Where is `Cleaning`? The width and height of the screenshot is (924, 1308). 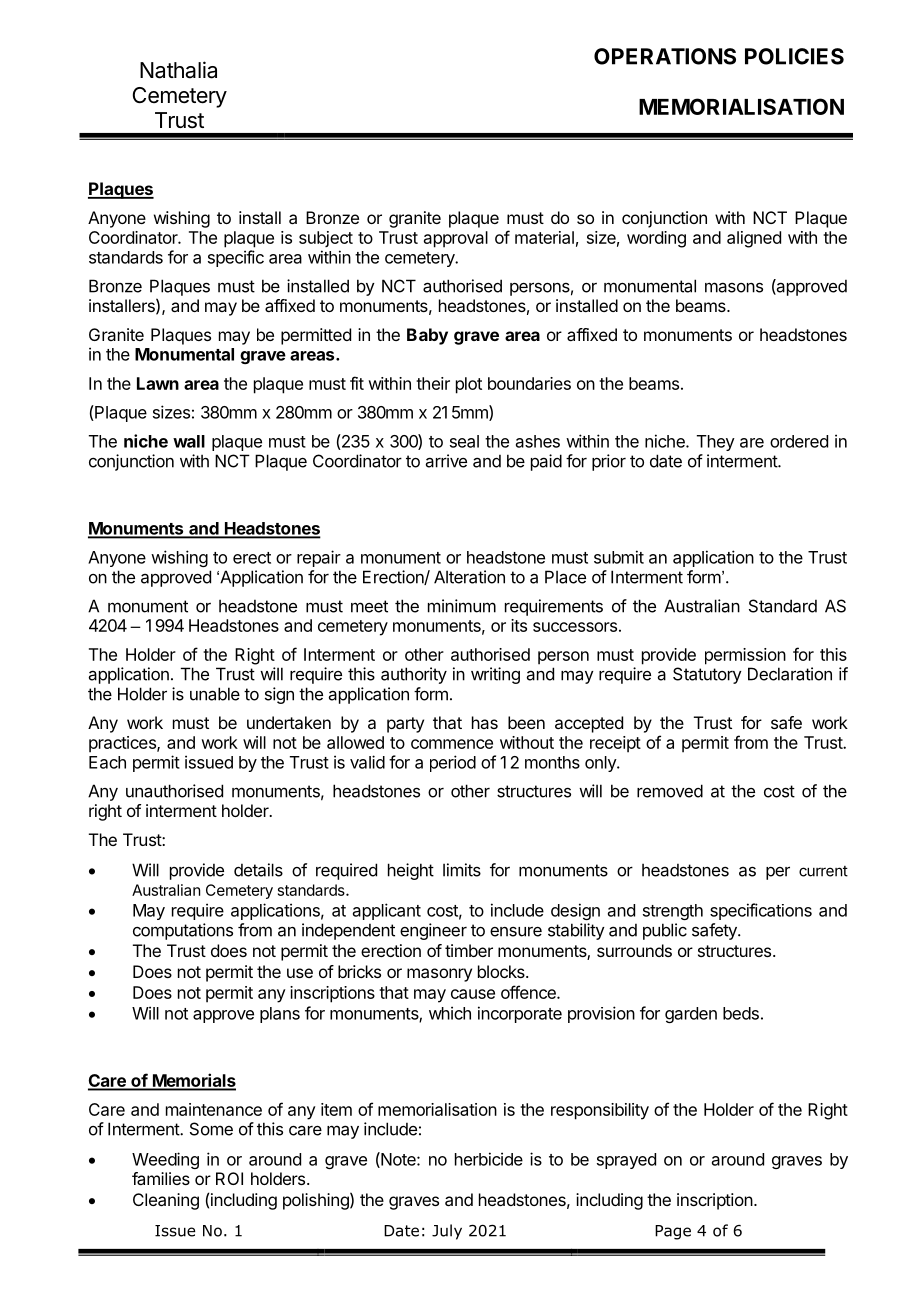
Cleaning is located at coordinates (166, 1201).
